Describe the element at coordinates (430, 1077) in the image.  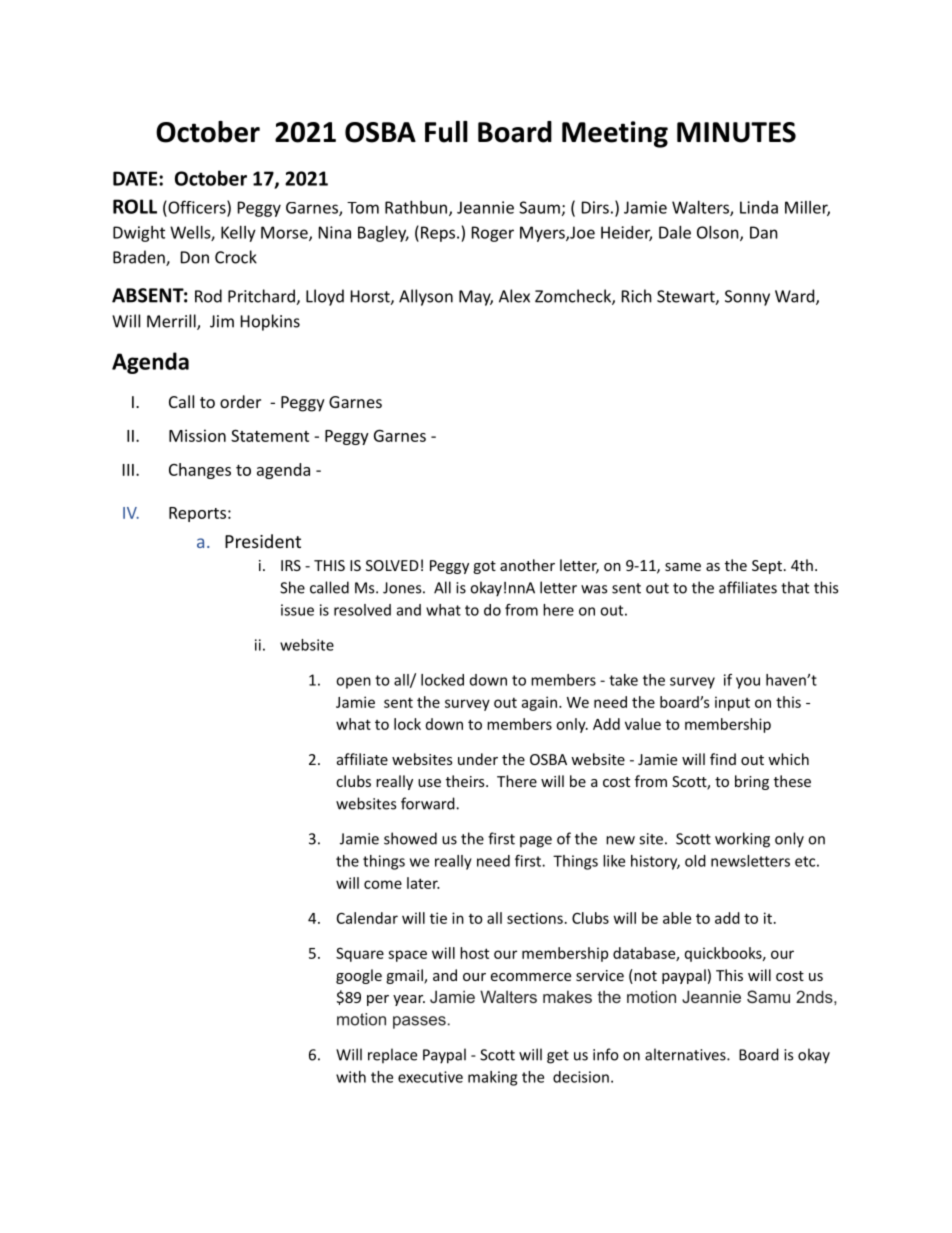
I see `executive` at that location.
